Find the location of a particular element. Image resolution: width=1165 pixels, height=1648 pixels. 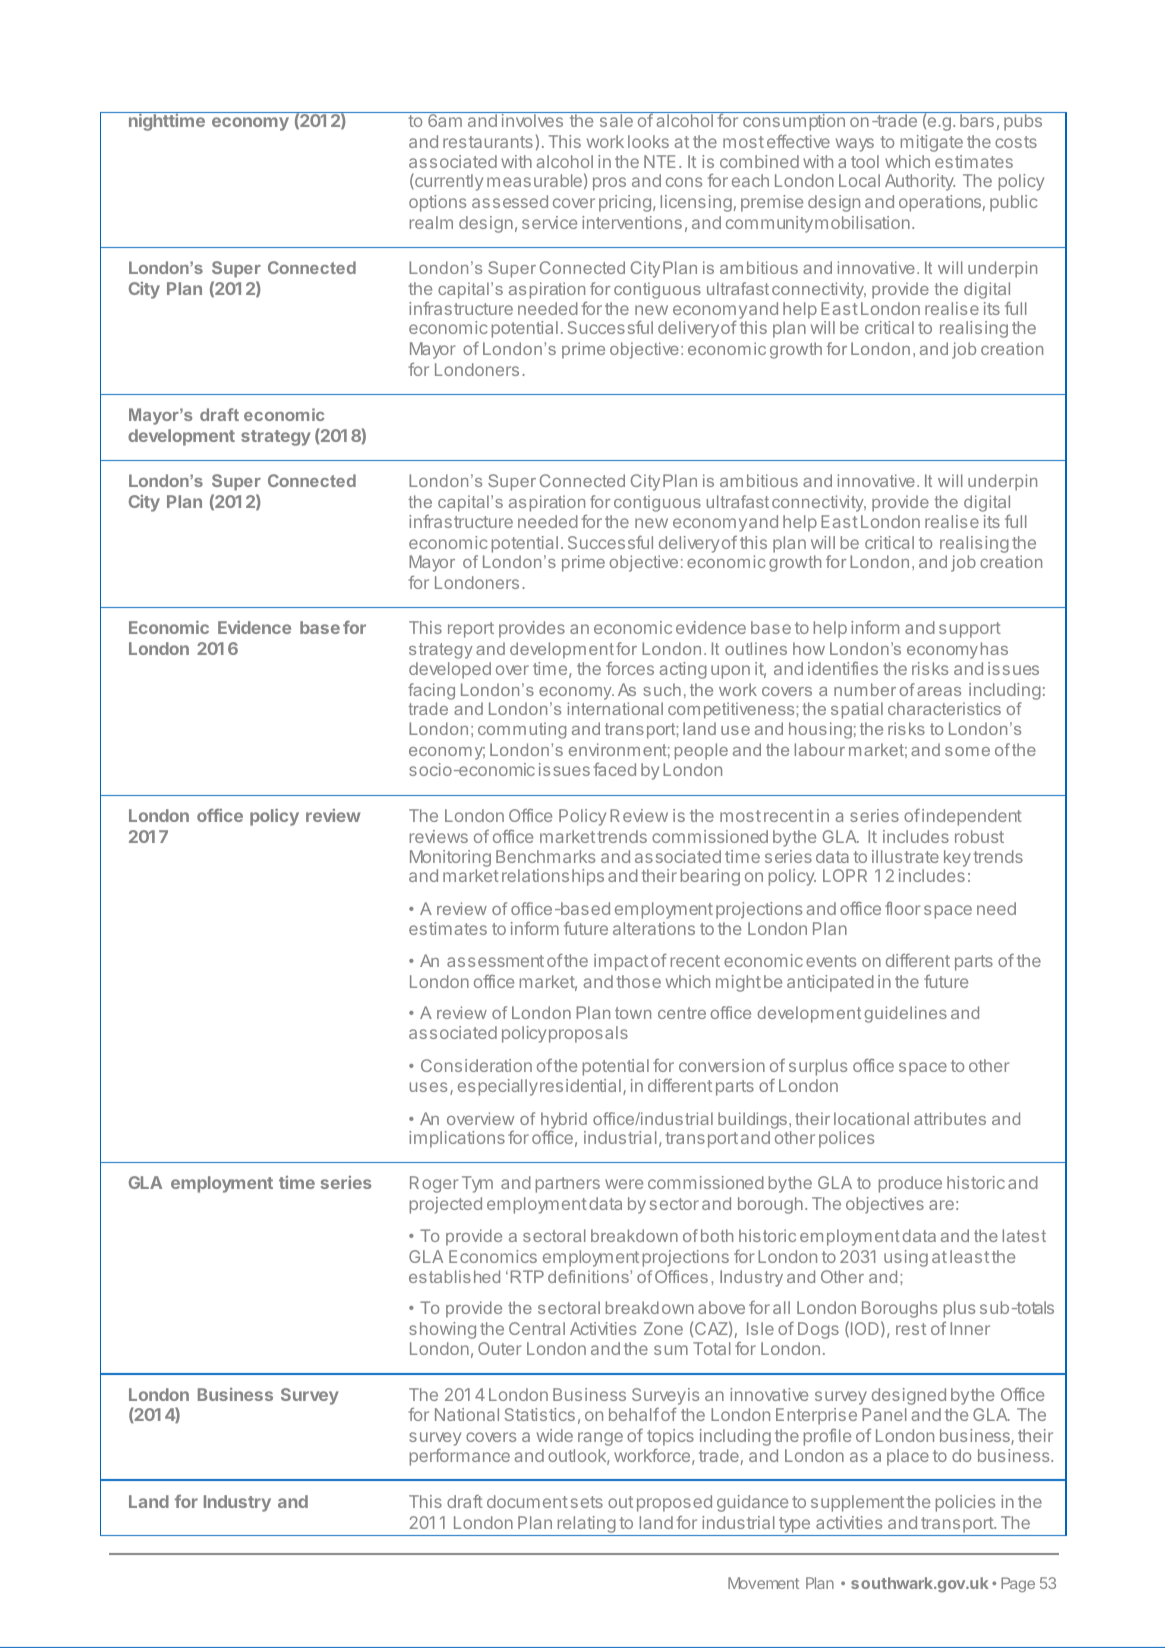

Benchmarks is located at coordinates (545, 856).
